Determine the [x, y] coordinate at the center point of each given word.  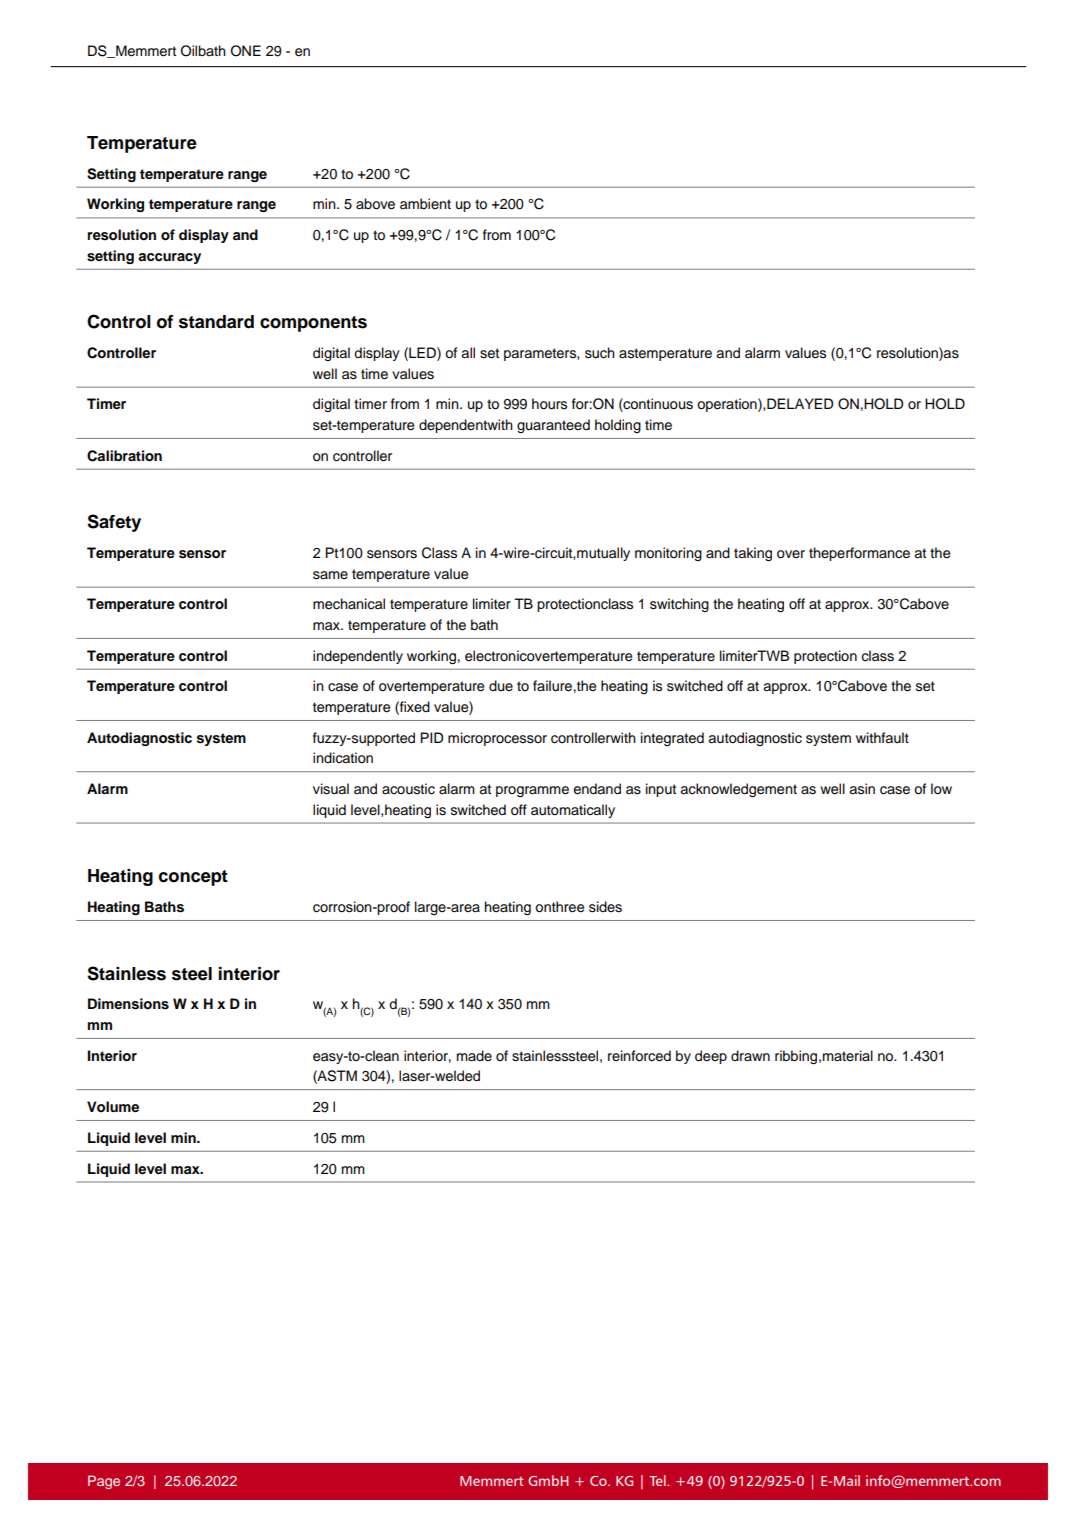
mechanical [349, 604]
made [474, 1055]
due [501, 686]
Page [104, 1482]
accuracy [169, 258]
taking [753, 554]
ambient [425, 203]
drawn [750, 1055]
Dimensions [128, 1004]
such [600, 353]
